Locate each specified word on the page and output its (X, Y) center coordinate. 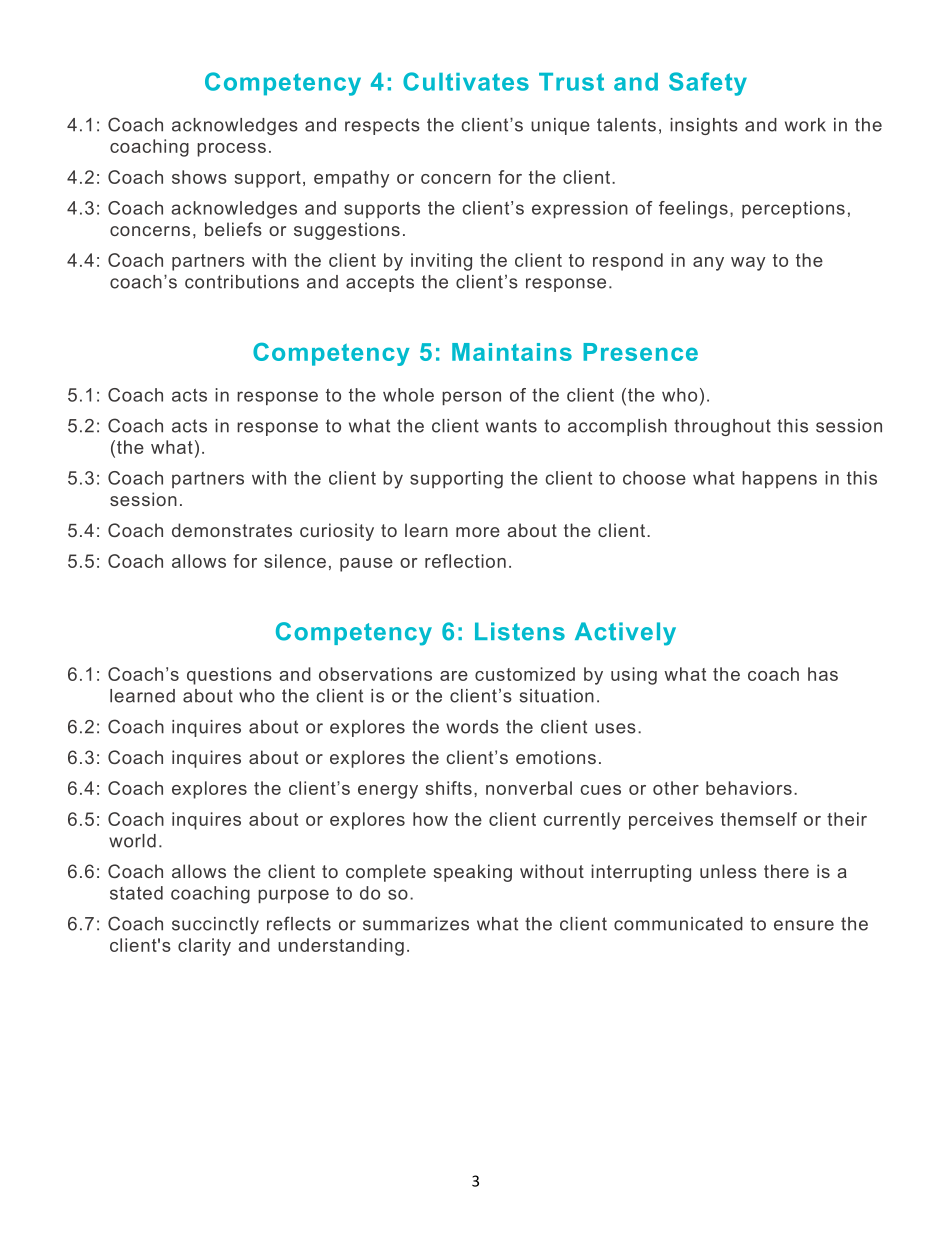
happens (779, 479)
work (805, 125)
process (231, 150)
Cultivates (466, 81)
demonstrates (232, 530)
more (478, 532)
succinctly (215, 925)
